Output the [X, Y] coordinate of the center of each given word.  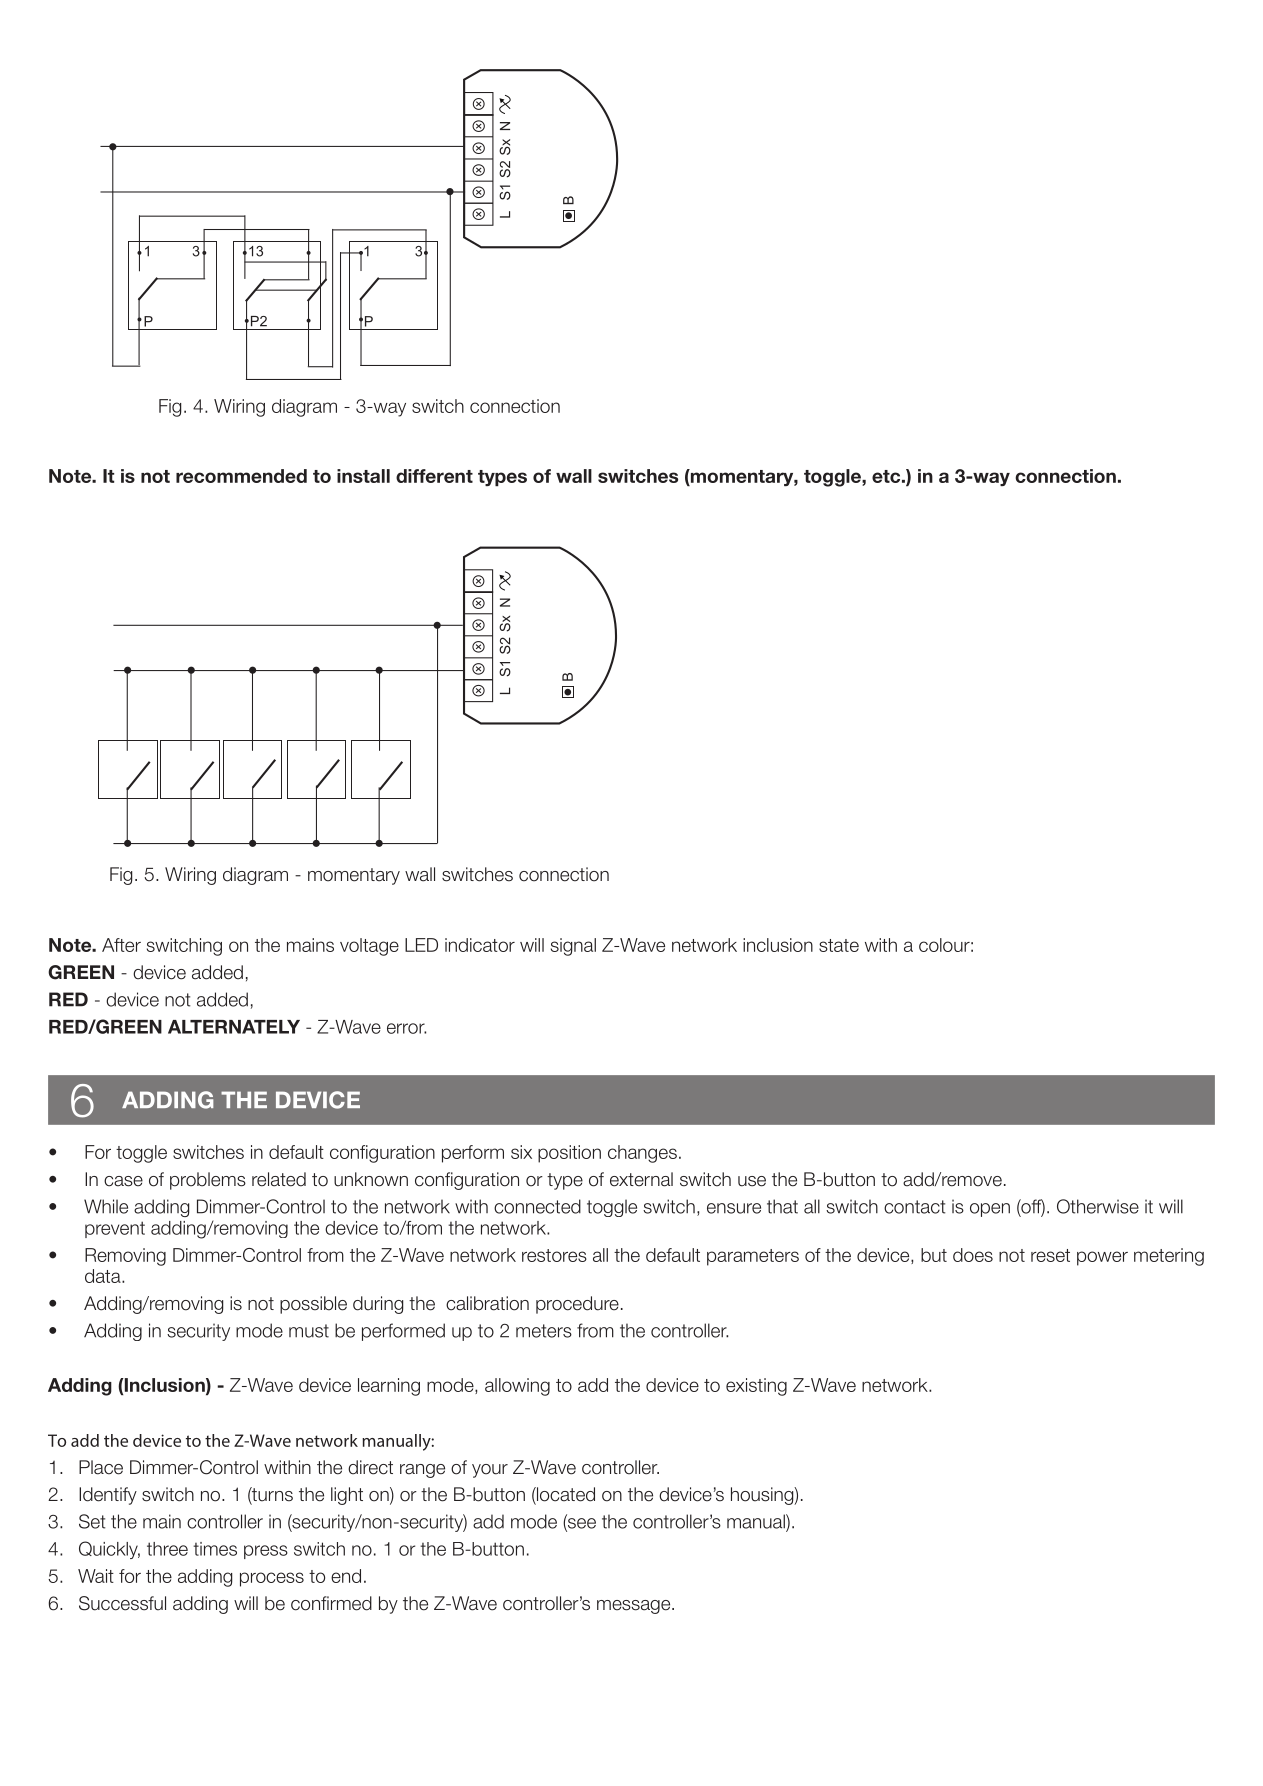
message [635, 1607]
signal [573, 947]
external [641, 1179]
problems [208, 1181]
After [121, 945]
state [839, 945]
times [215, 1549]
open [990, 1210]
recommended [241, 476]
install [363, 476]
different [434, 476]
